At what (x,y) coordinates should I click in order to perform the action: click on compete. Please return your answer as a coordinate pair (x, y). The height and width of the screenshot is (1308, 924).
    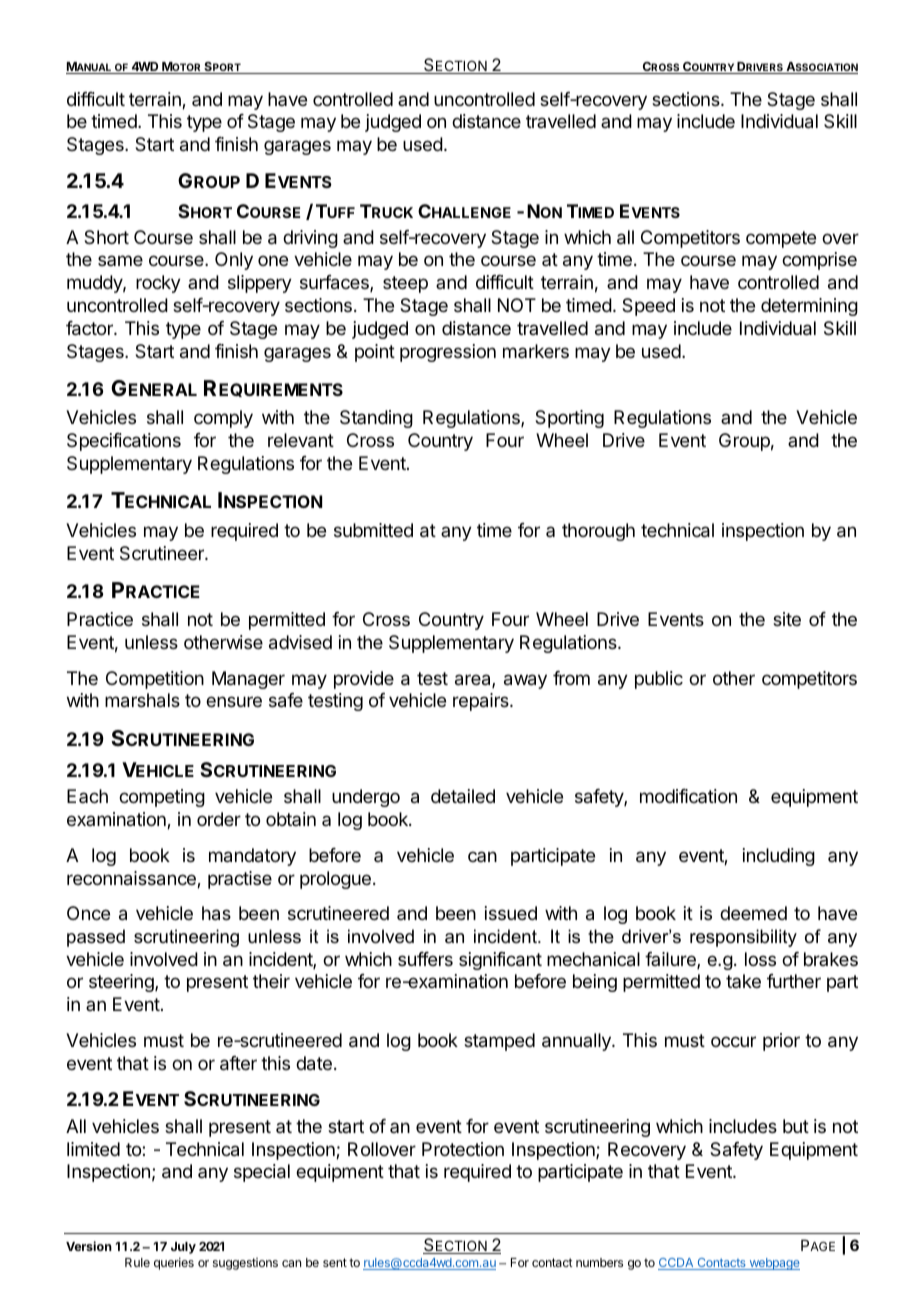
    Looking at the image, I should click on (781, 239).
